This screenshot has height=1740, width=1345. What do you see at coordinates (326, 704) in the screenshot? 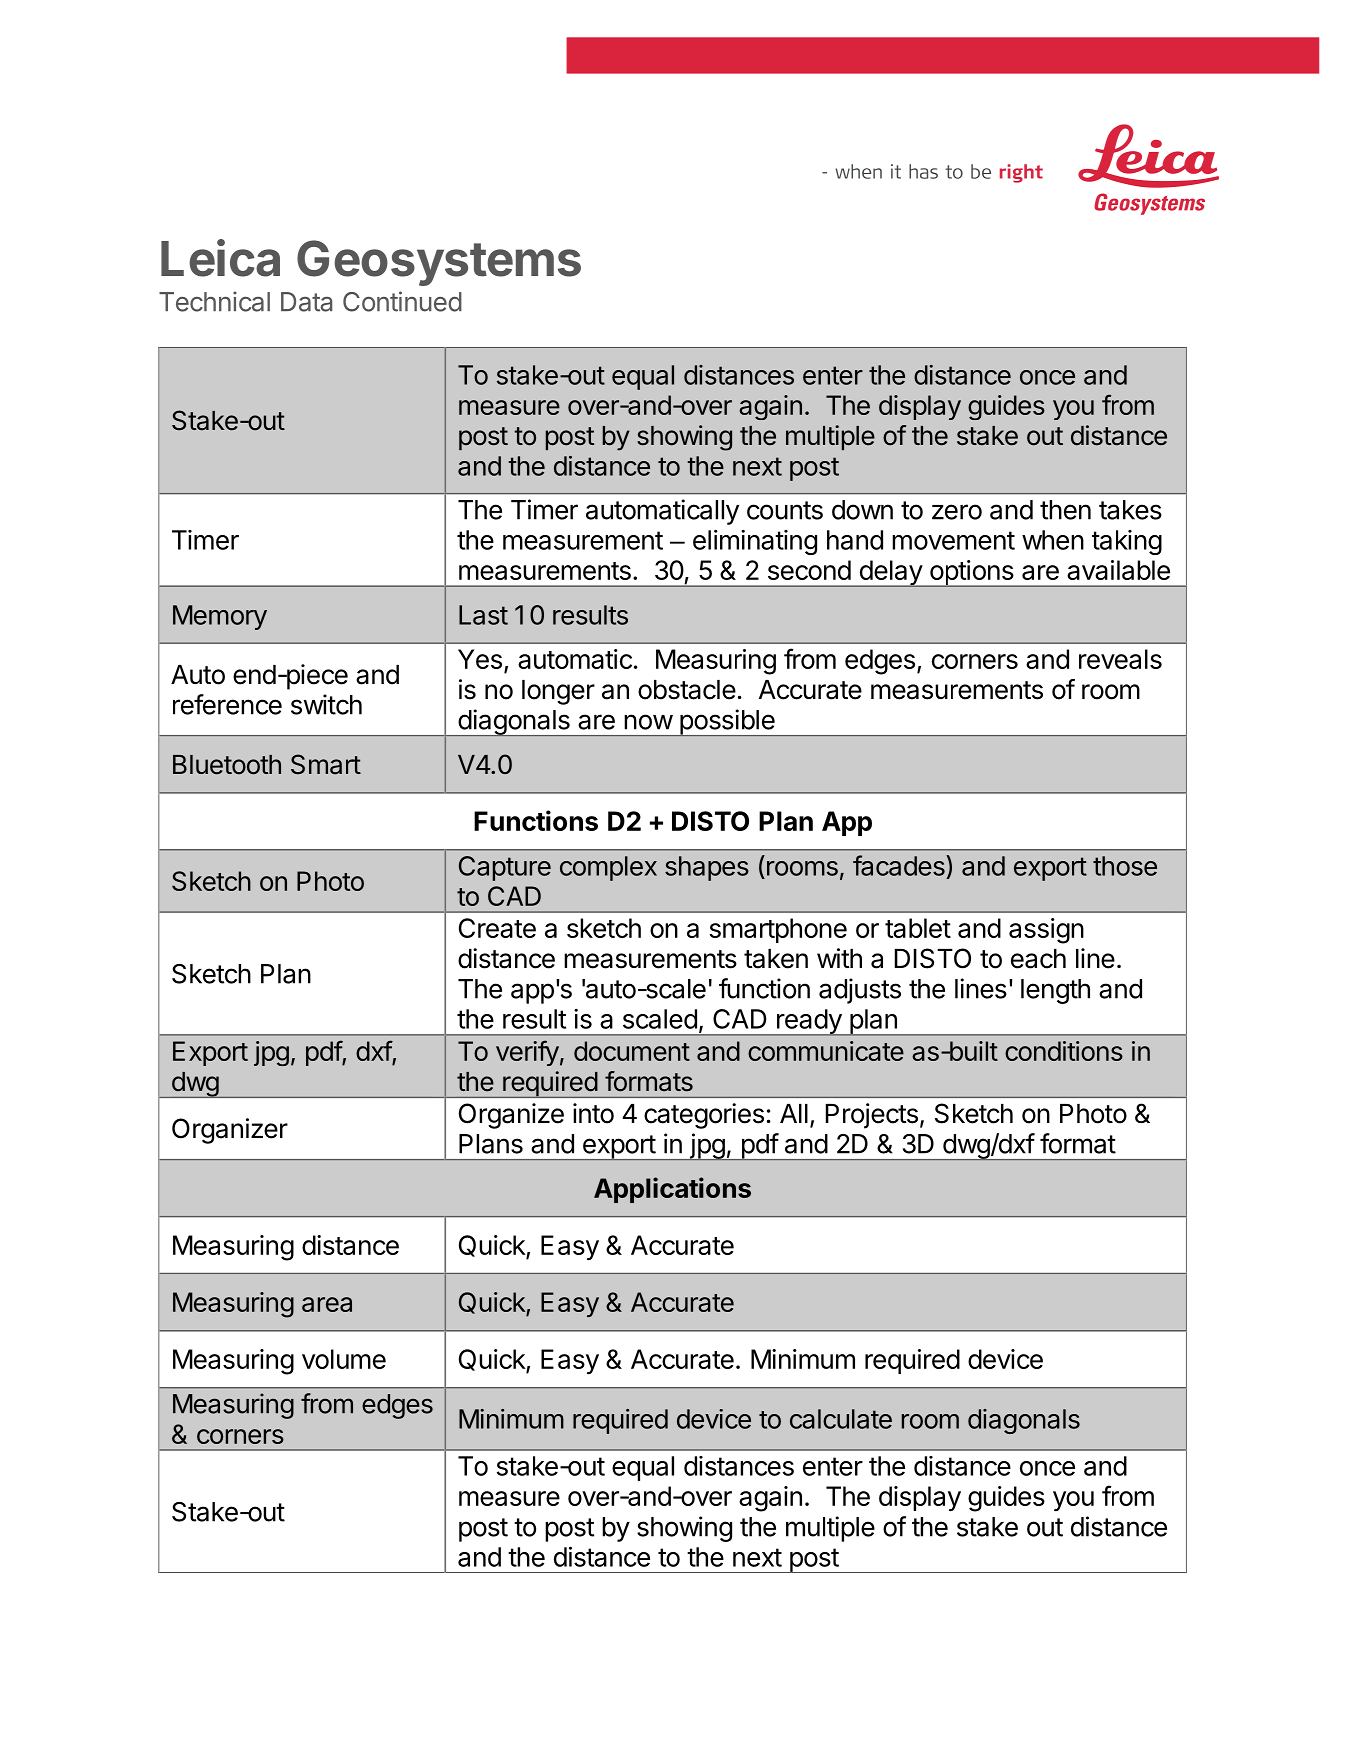
I see `switch` at bounding box center [326, 704].
